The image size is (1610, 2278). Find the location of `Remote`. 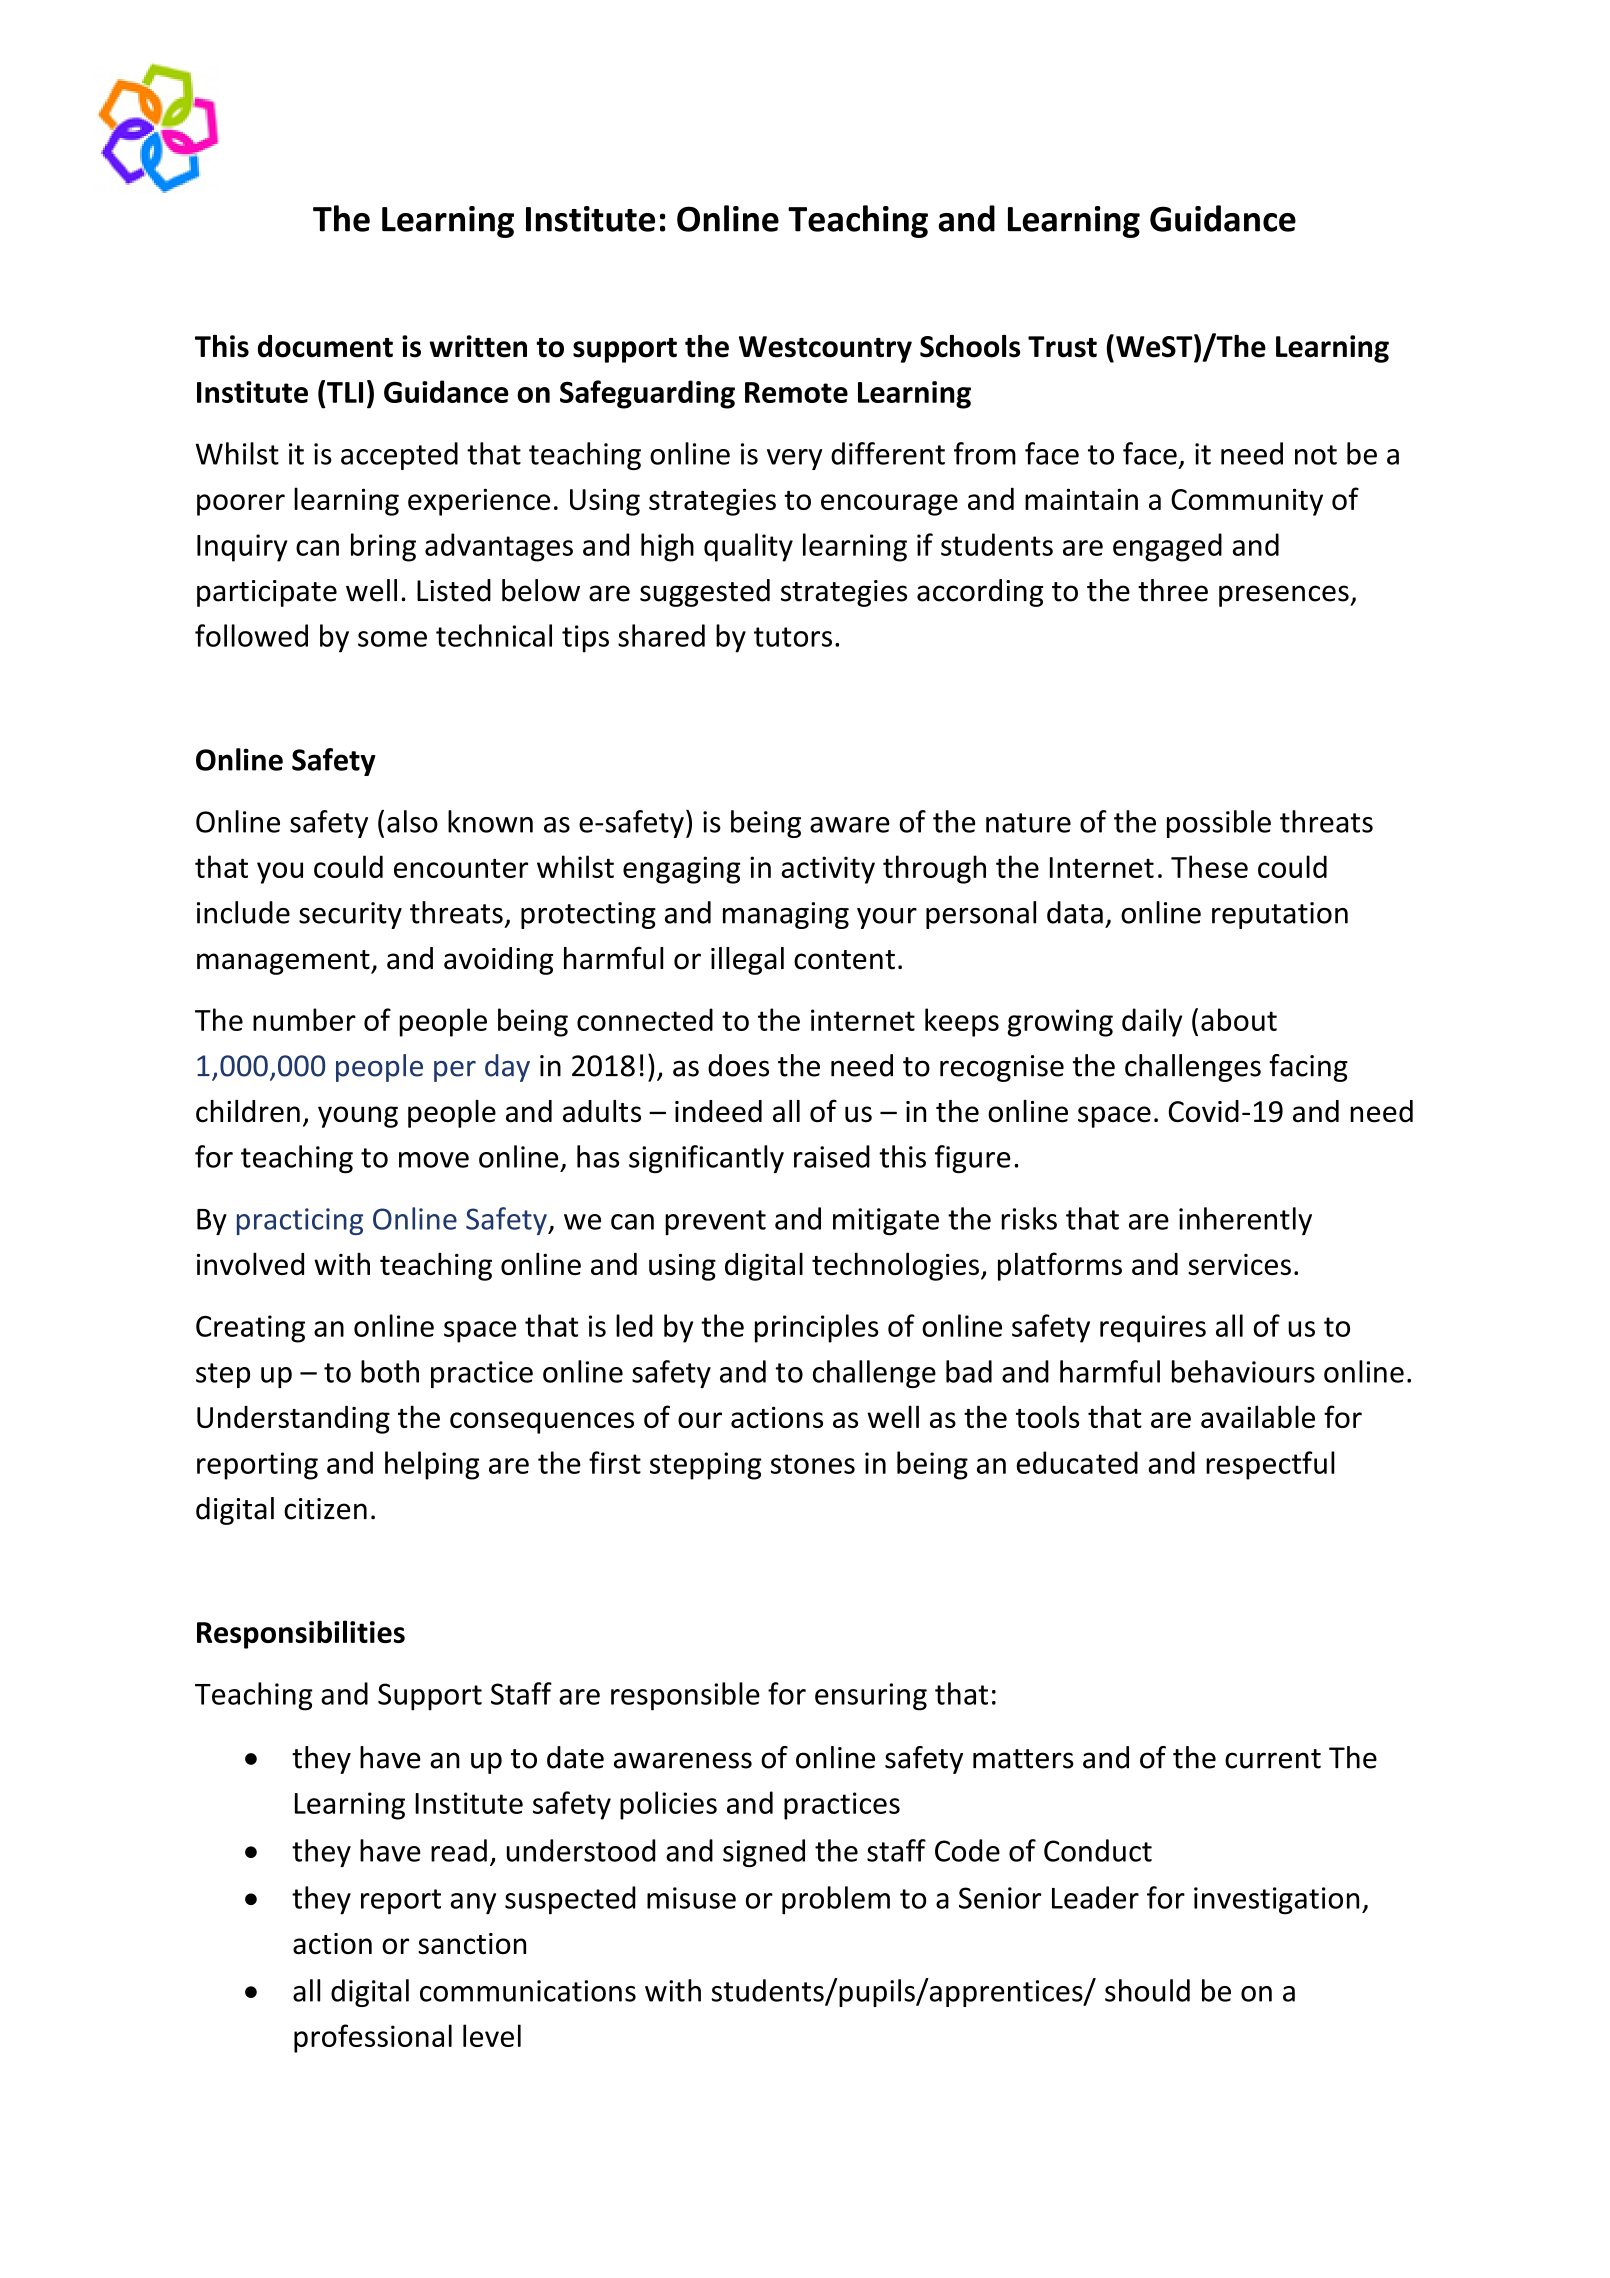

Remote is located at coordinates (796, 392).
